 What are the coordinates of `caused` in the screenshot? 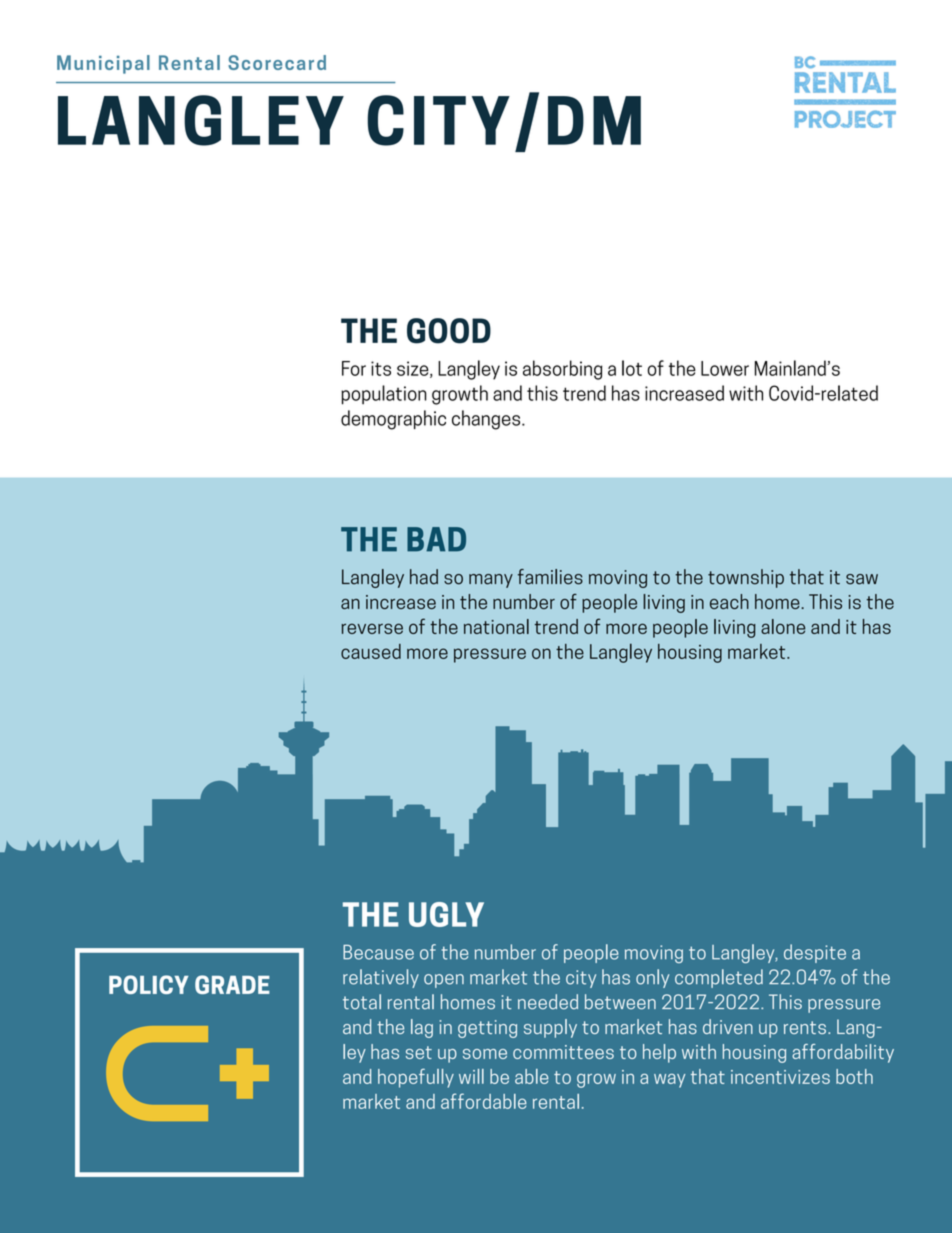 It's located at (371, 651).
